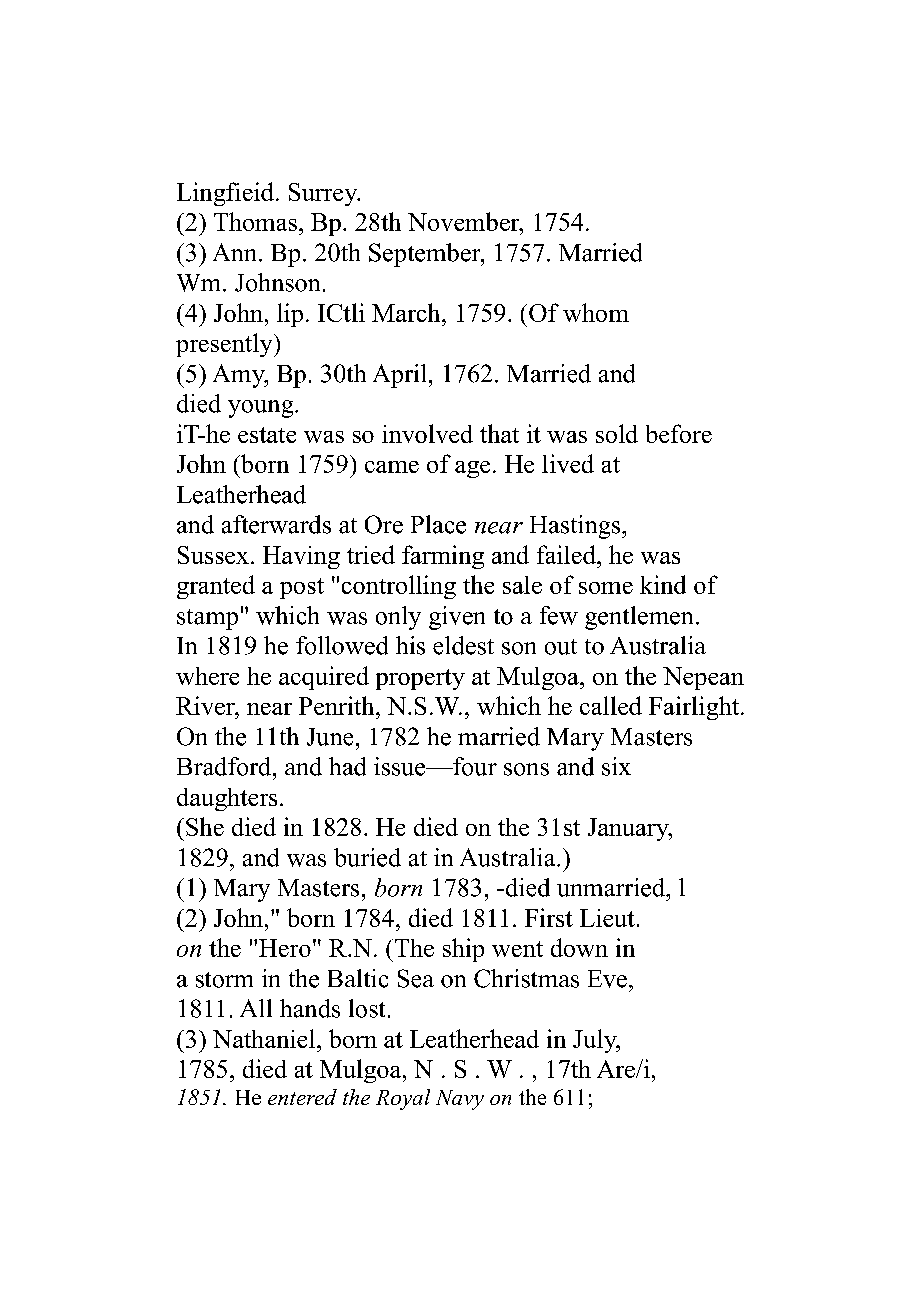 This screenshot has width=924, height=1303. I want to click on Thomas, so click(255, 221).
